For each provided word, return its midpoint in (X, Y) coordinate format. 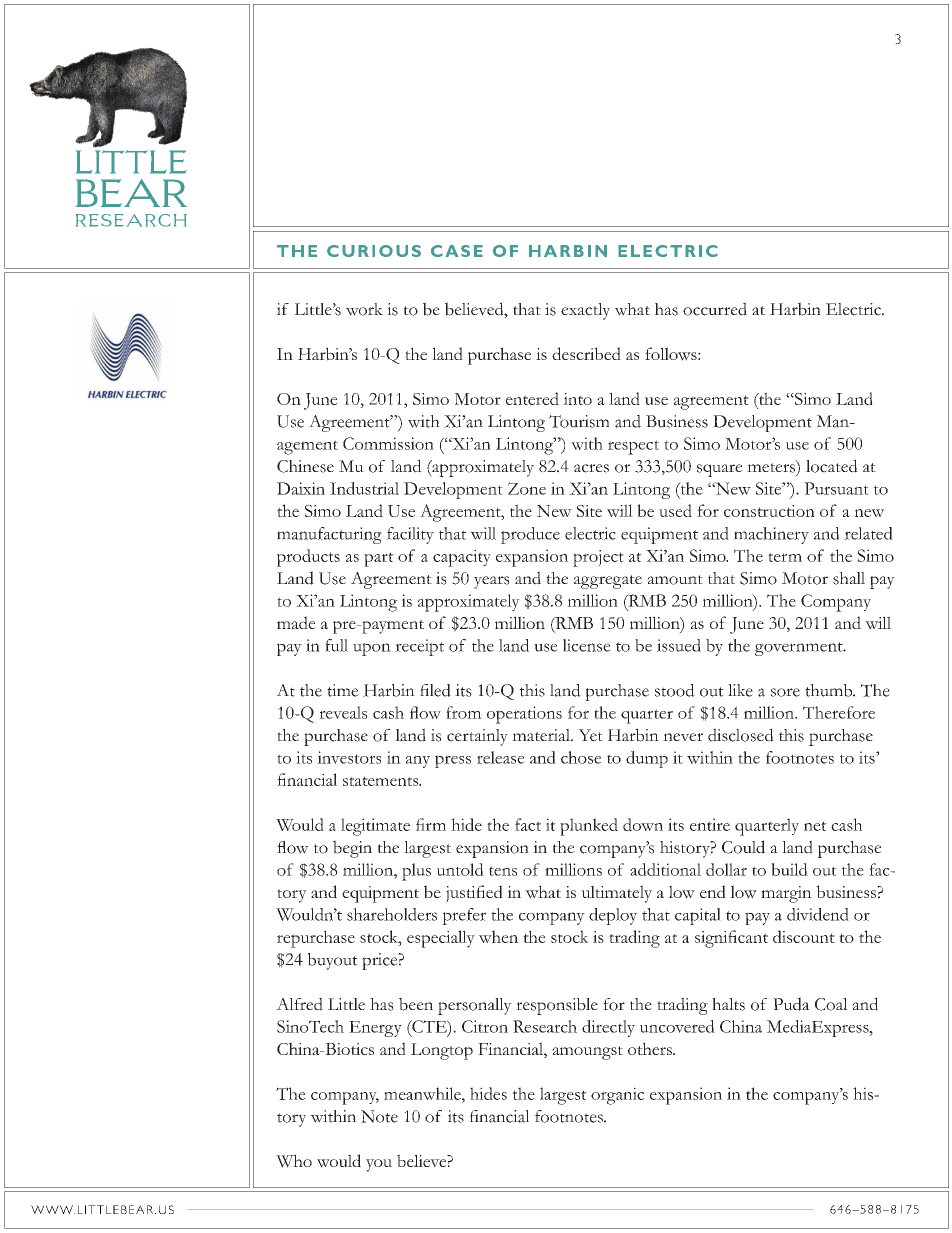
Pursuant (836, 488)
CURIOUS (374, 251)
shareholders (392, 914)
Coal (831, 1004)
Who (294, 1161)
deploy (613, 916)
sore (785, 692)
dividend (818, 914)
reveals (343, 712)
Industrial (364, 488)
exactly (585, 311)
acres (591, 468)
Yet (590, 735)
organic (617, 1096)
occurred (715, 309)
